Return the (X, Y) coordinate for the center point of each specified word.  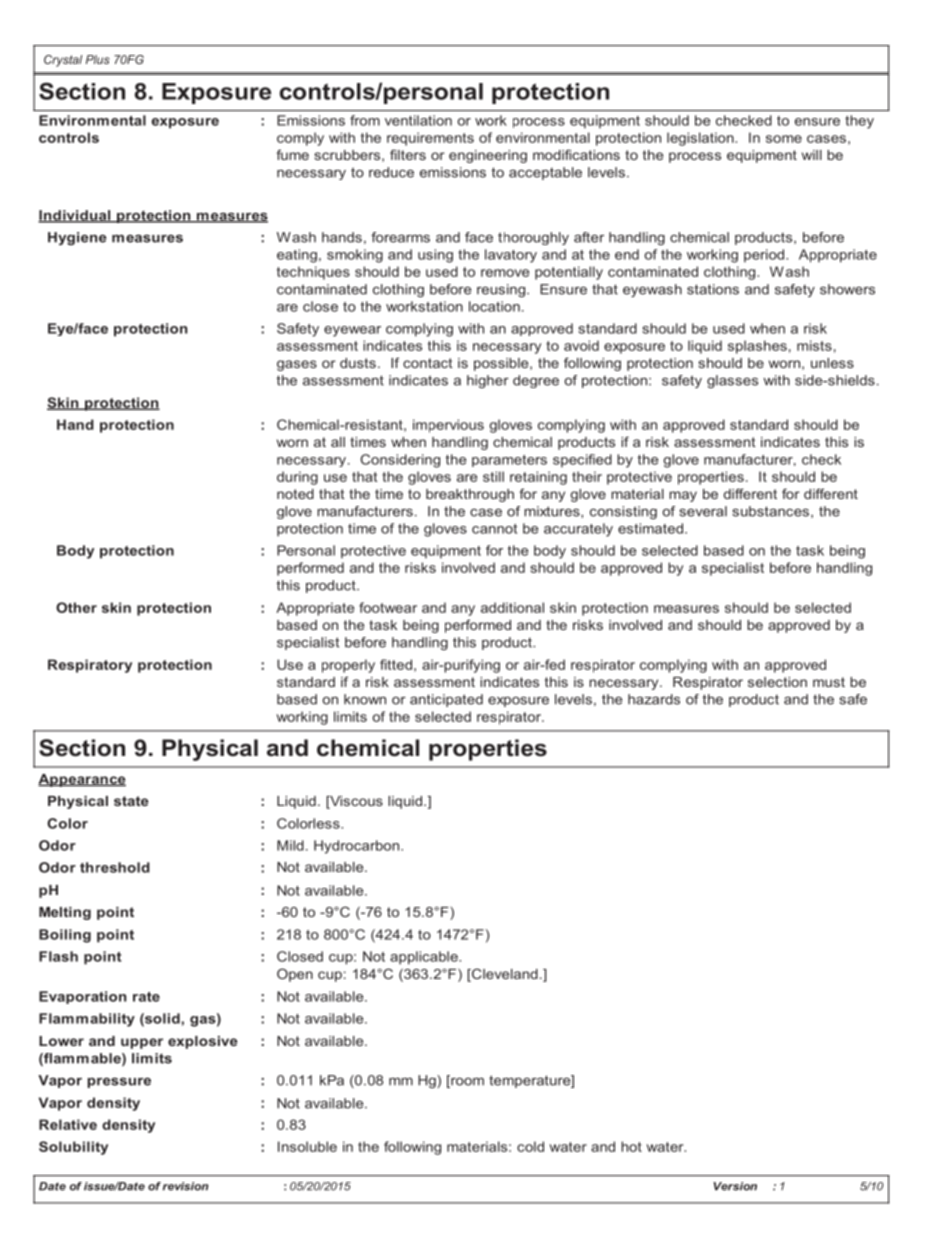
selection (777, 682)
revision (186, 1186)
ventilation (418, 120)
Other (76, 607)
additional (512, 607)
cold (530, 1146)
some (784, 139)
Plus (97, 59)
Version (735, 1186)
